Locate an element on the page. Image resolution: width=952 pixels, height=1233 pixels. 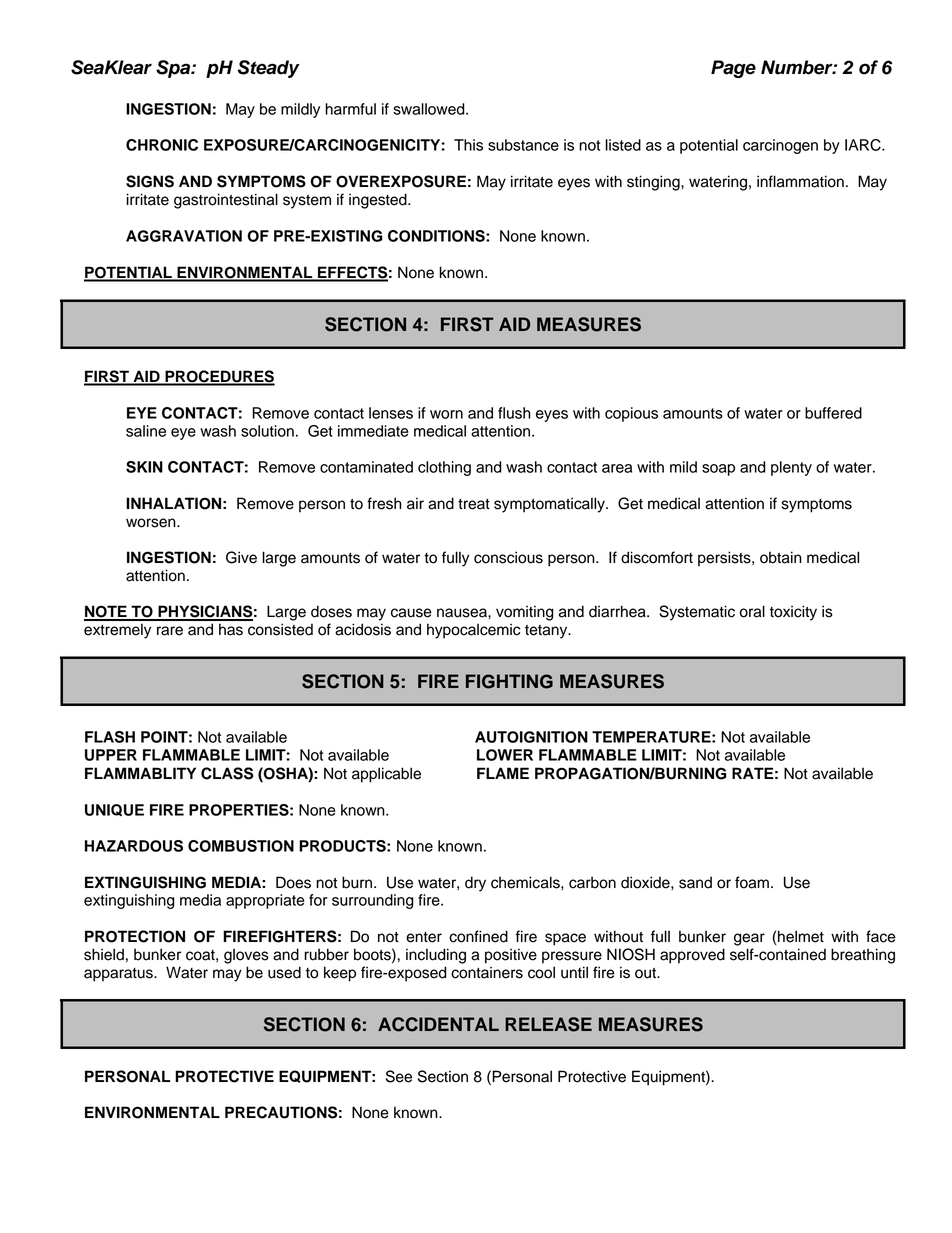
swallowed is located at coordinates (430, 109).
